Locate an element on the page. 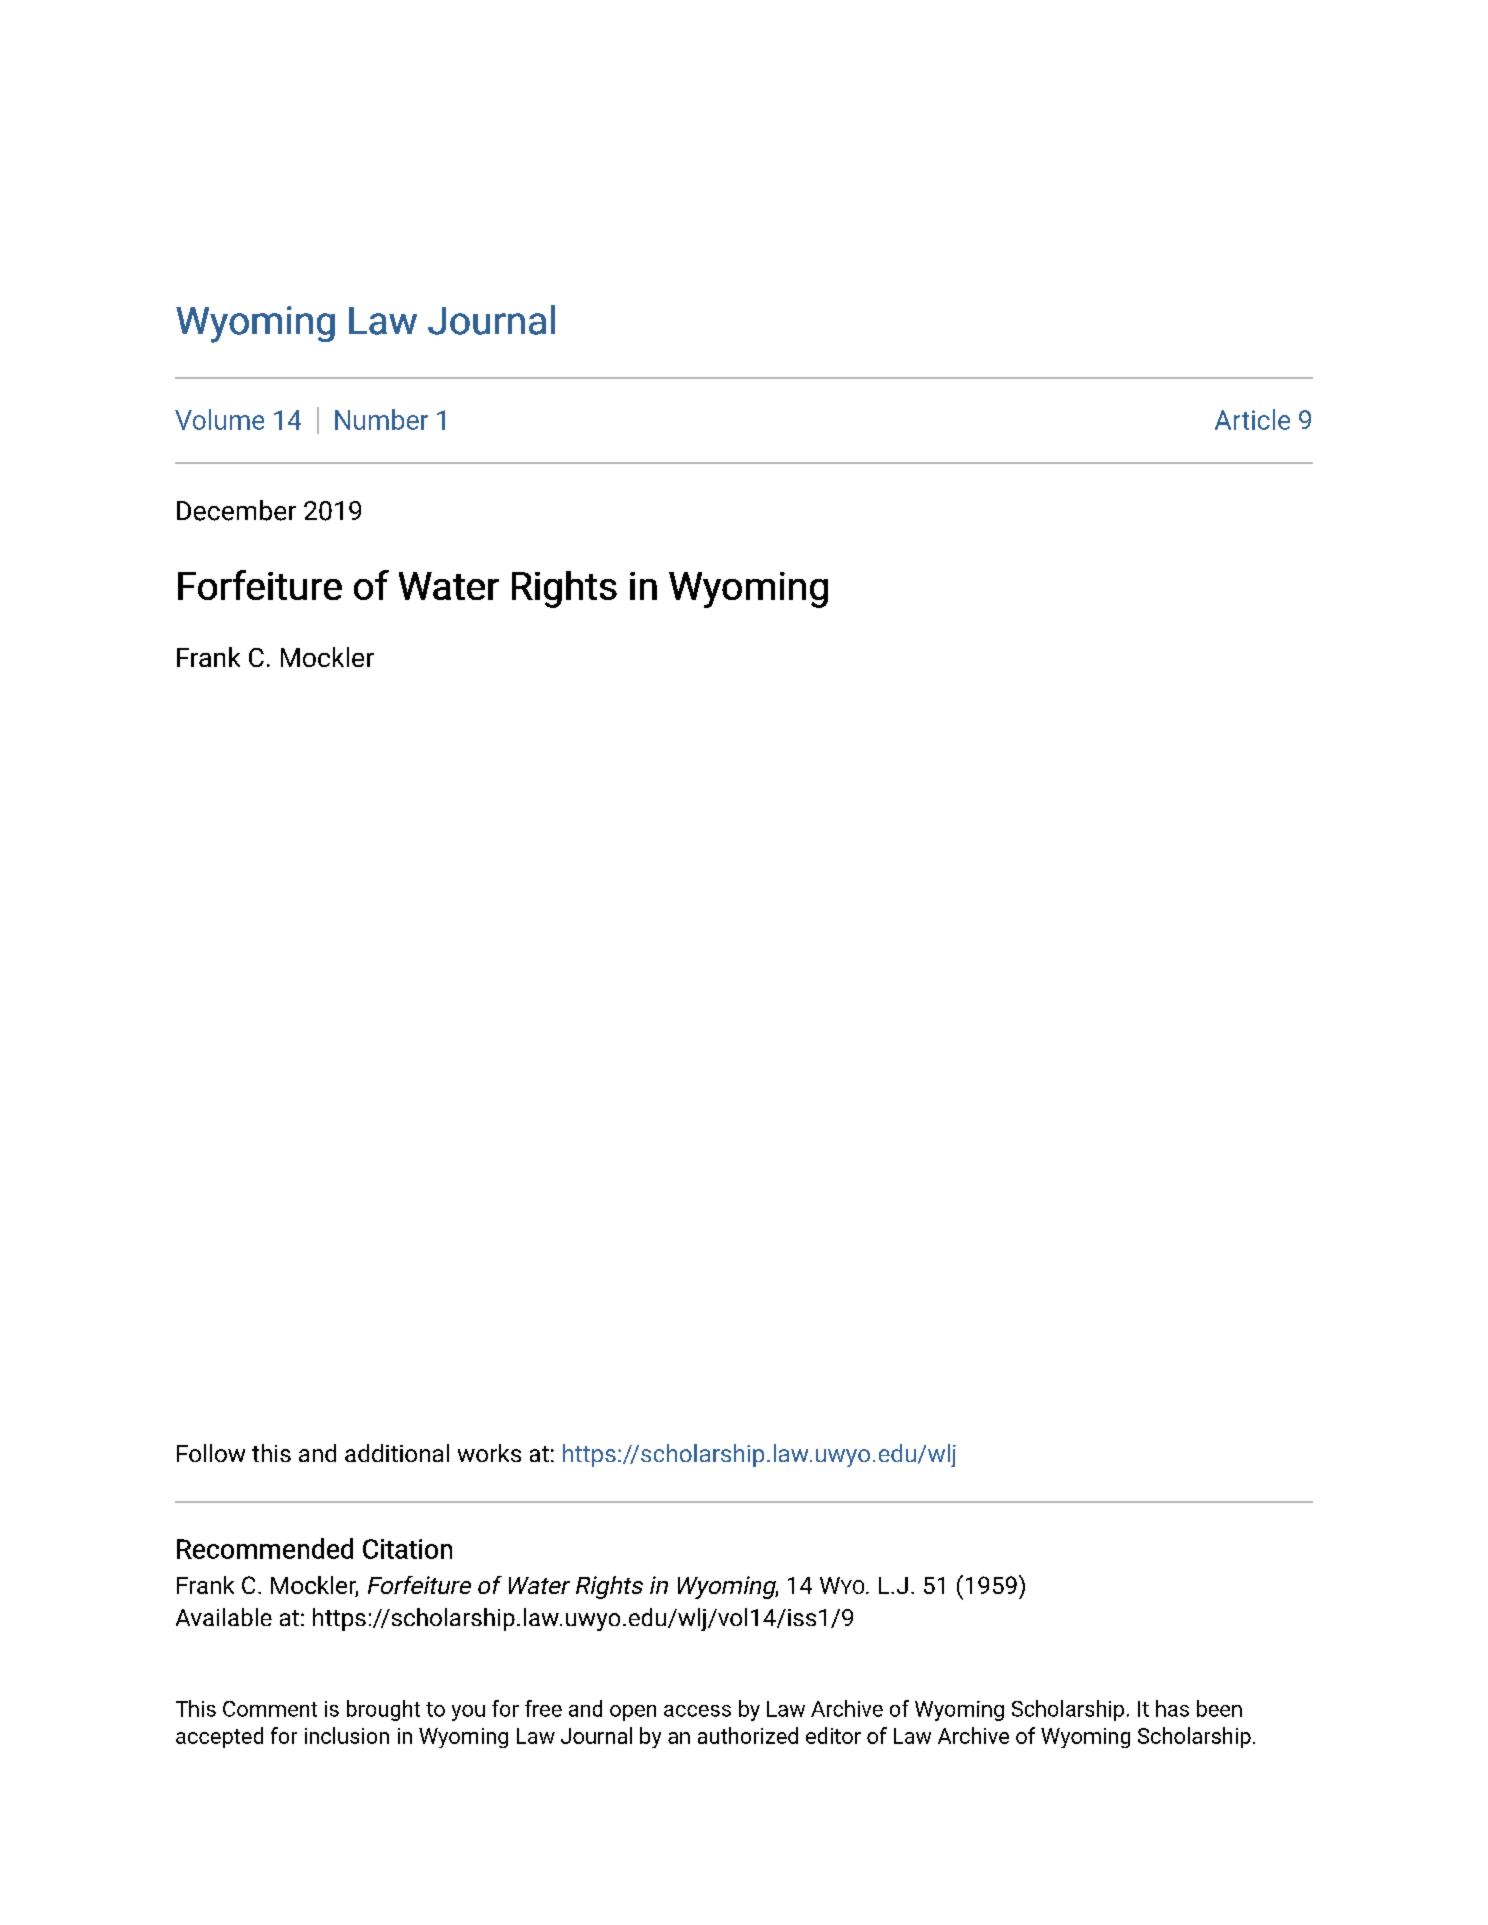  been is located at coordinates (1219, 1708).
